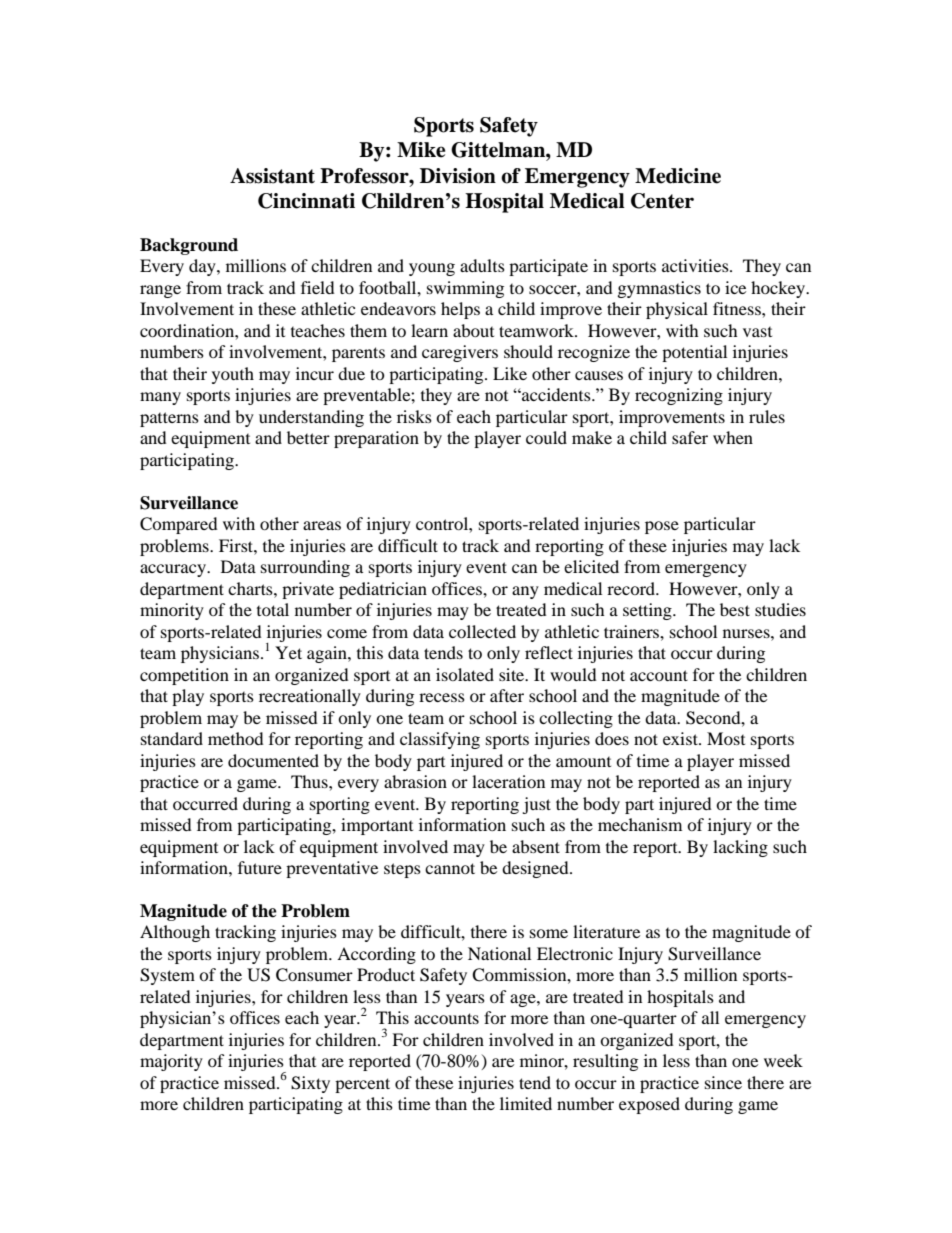 Image resolution: width=952 pixels, height=1233 pixels. What do you see at coordinates (526, 1103) in the document?
I see `limited` at bounding box center [526, 1103].
